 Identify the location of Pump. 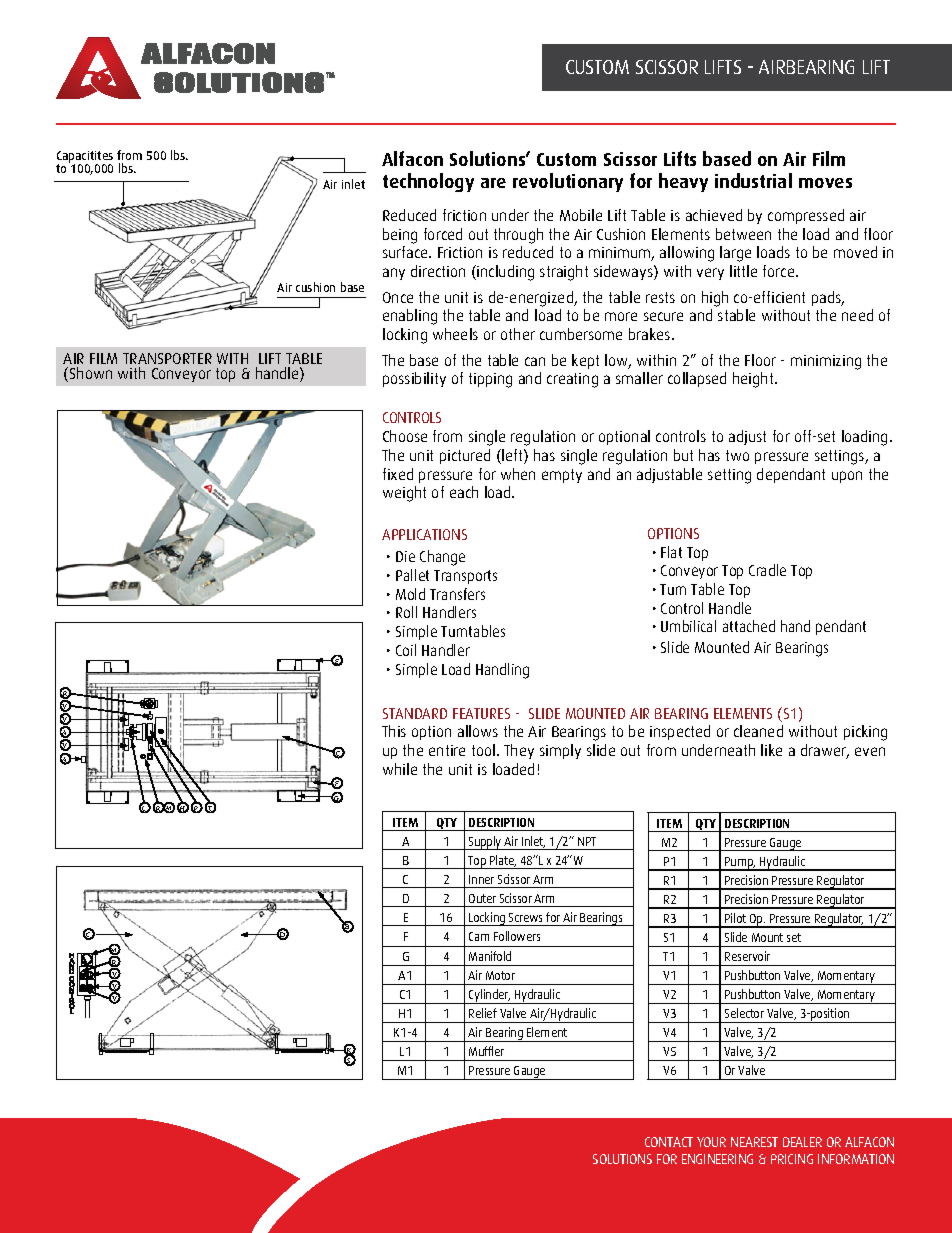
(739, 864).
